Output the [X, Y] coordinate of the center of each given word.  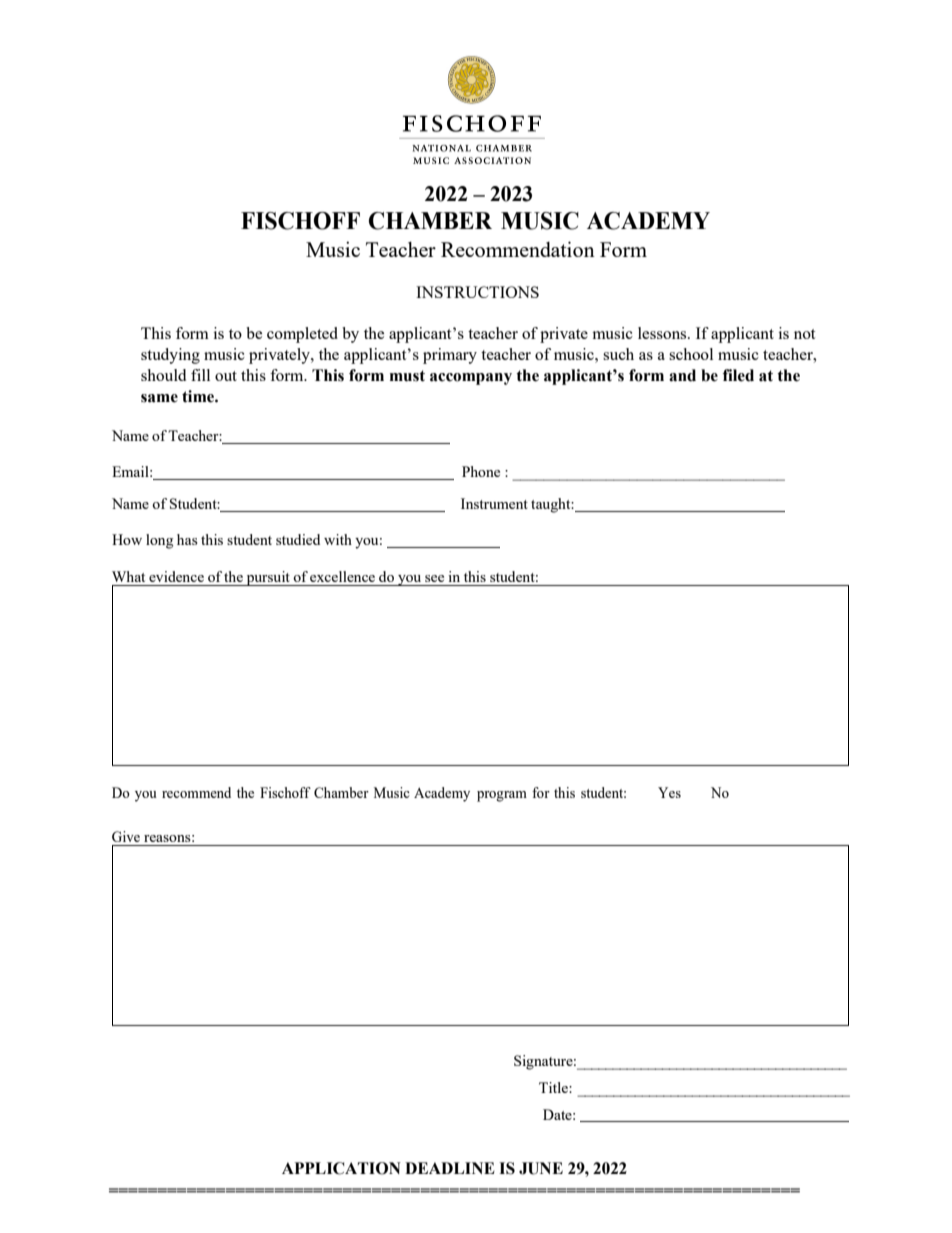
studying [170, 356]
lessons [663, 333]
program [502, 796]
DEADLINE [450, 1168]
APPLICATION [341, 1168]
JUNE [541, 1168]
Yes [669, 792]
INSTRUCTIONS [477, 292]
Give [126, 836]
